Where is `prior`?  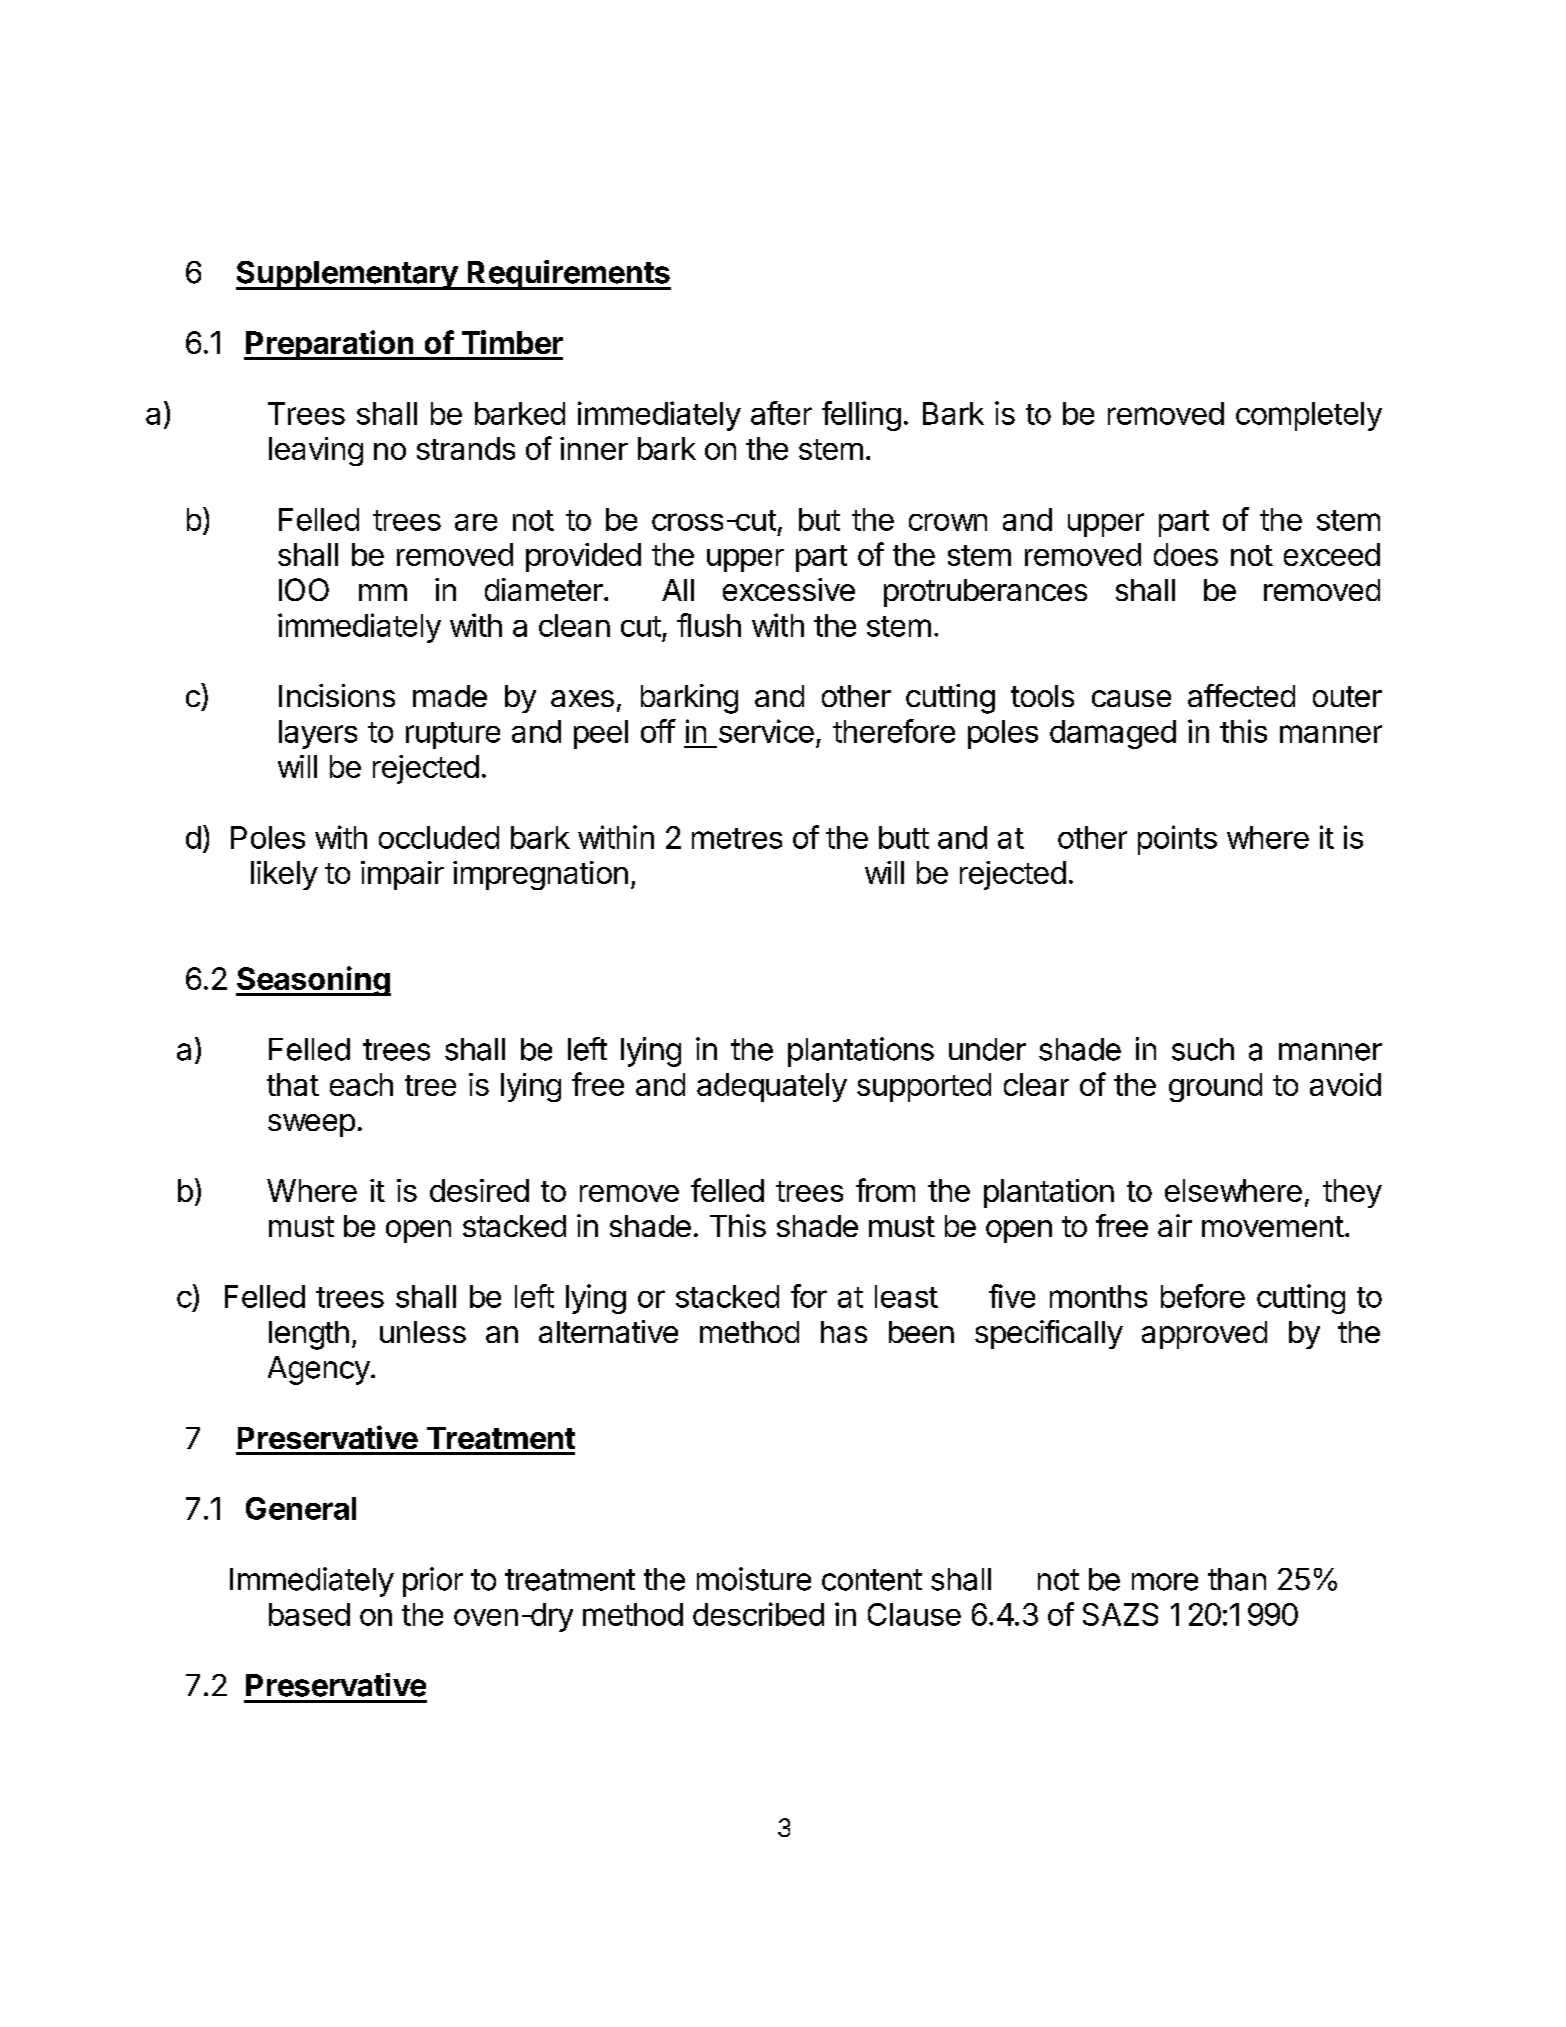 prior is located at coordinates (433, 1582).
